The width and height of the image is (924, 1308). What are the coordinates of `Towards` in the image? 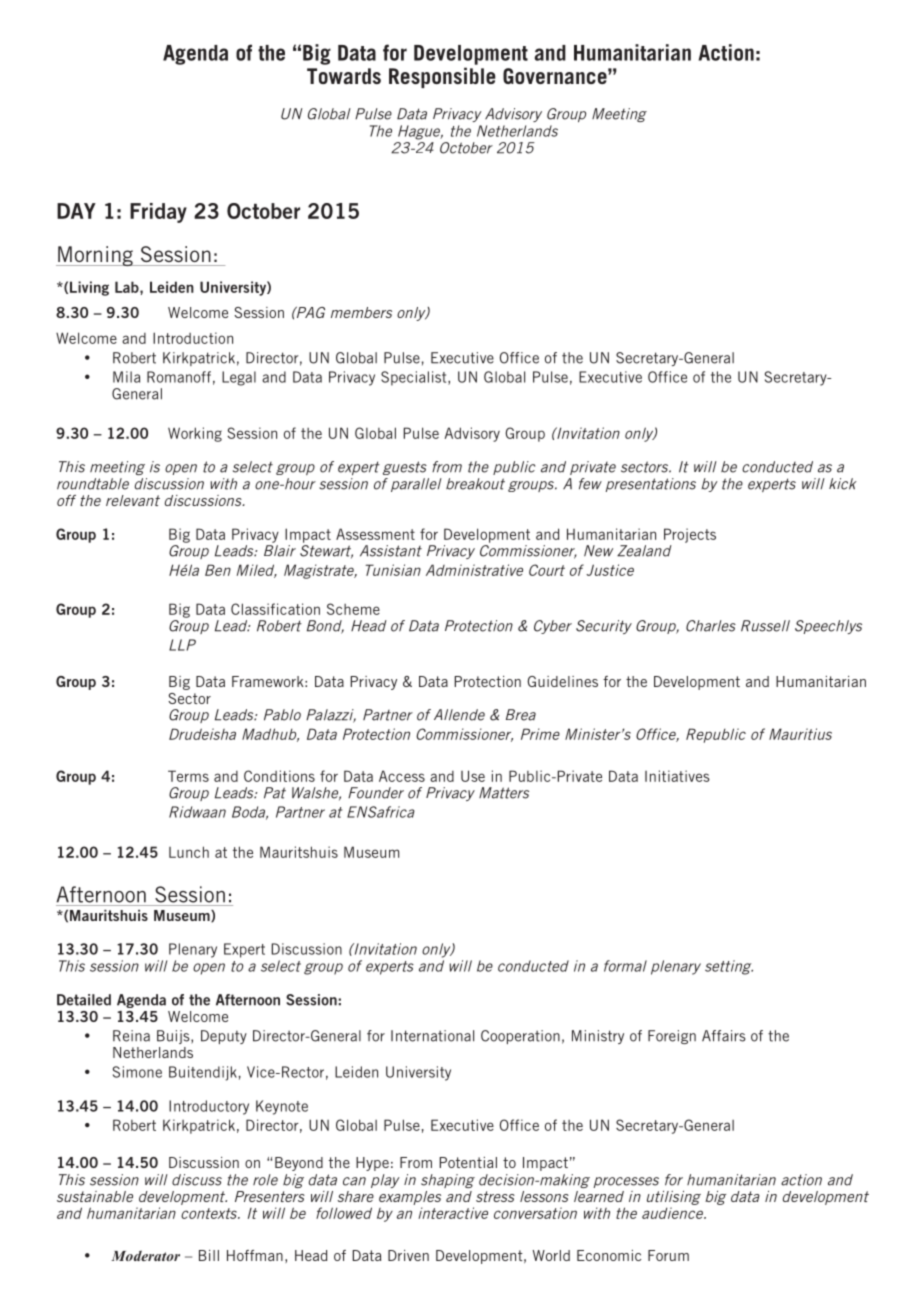 It's located at (344, 76).
